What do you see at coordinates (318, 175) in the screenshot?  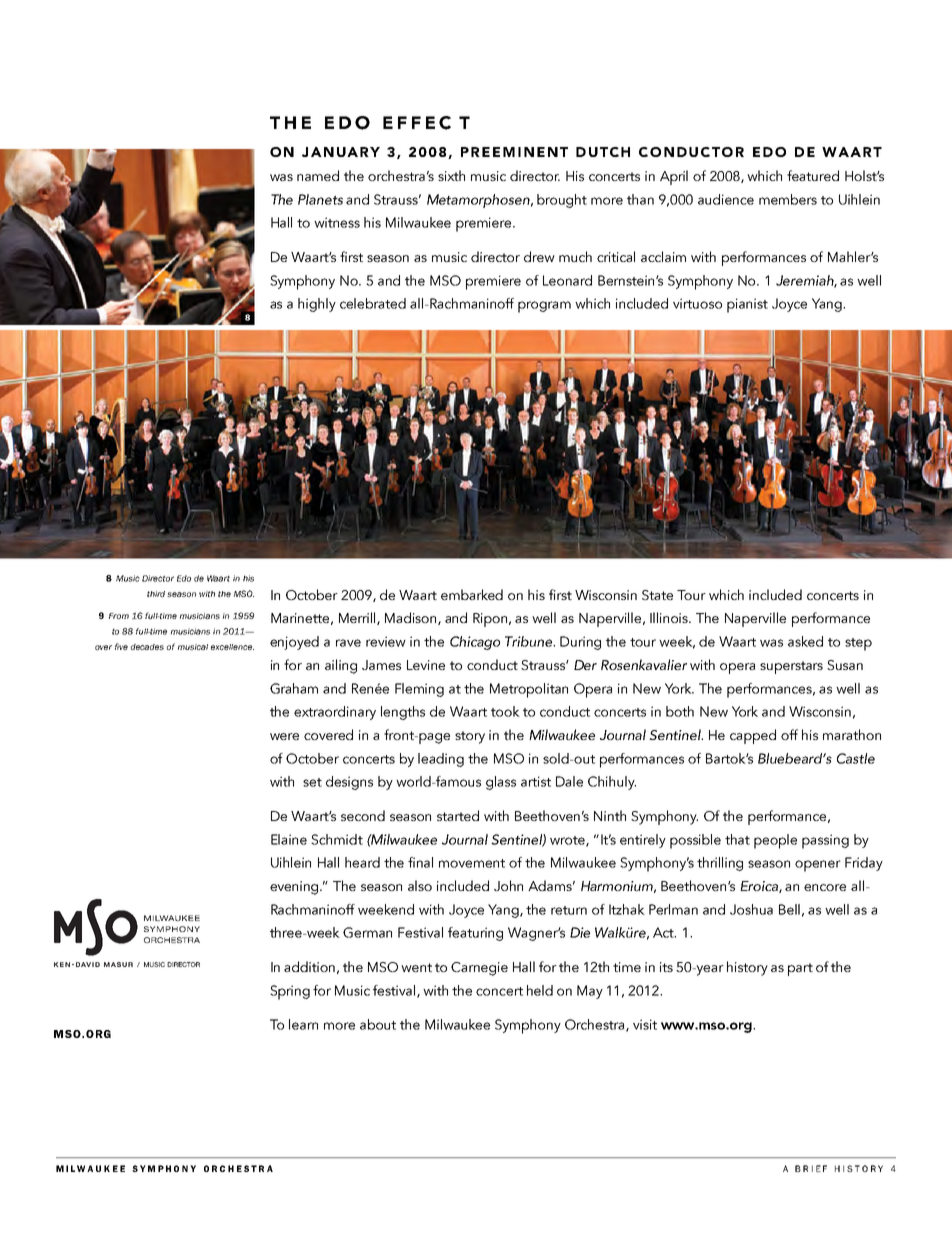 I see `named` at bounding box center [318, 175].
